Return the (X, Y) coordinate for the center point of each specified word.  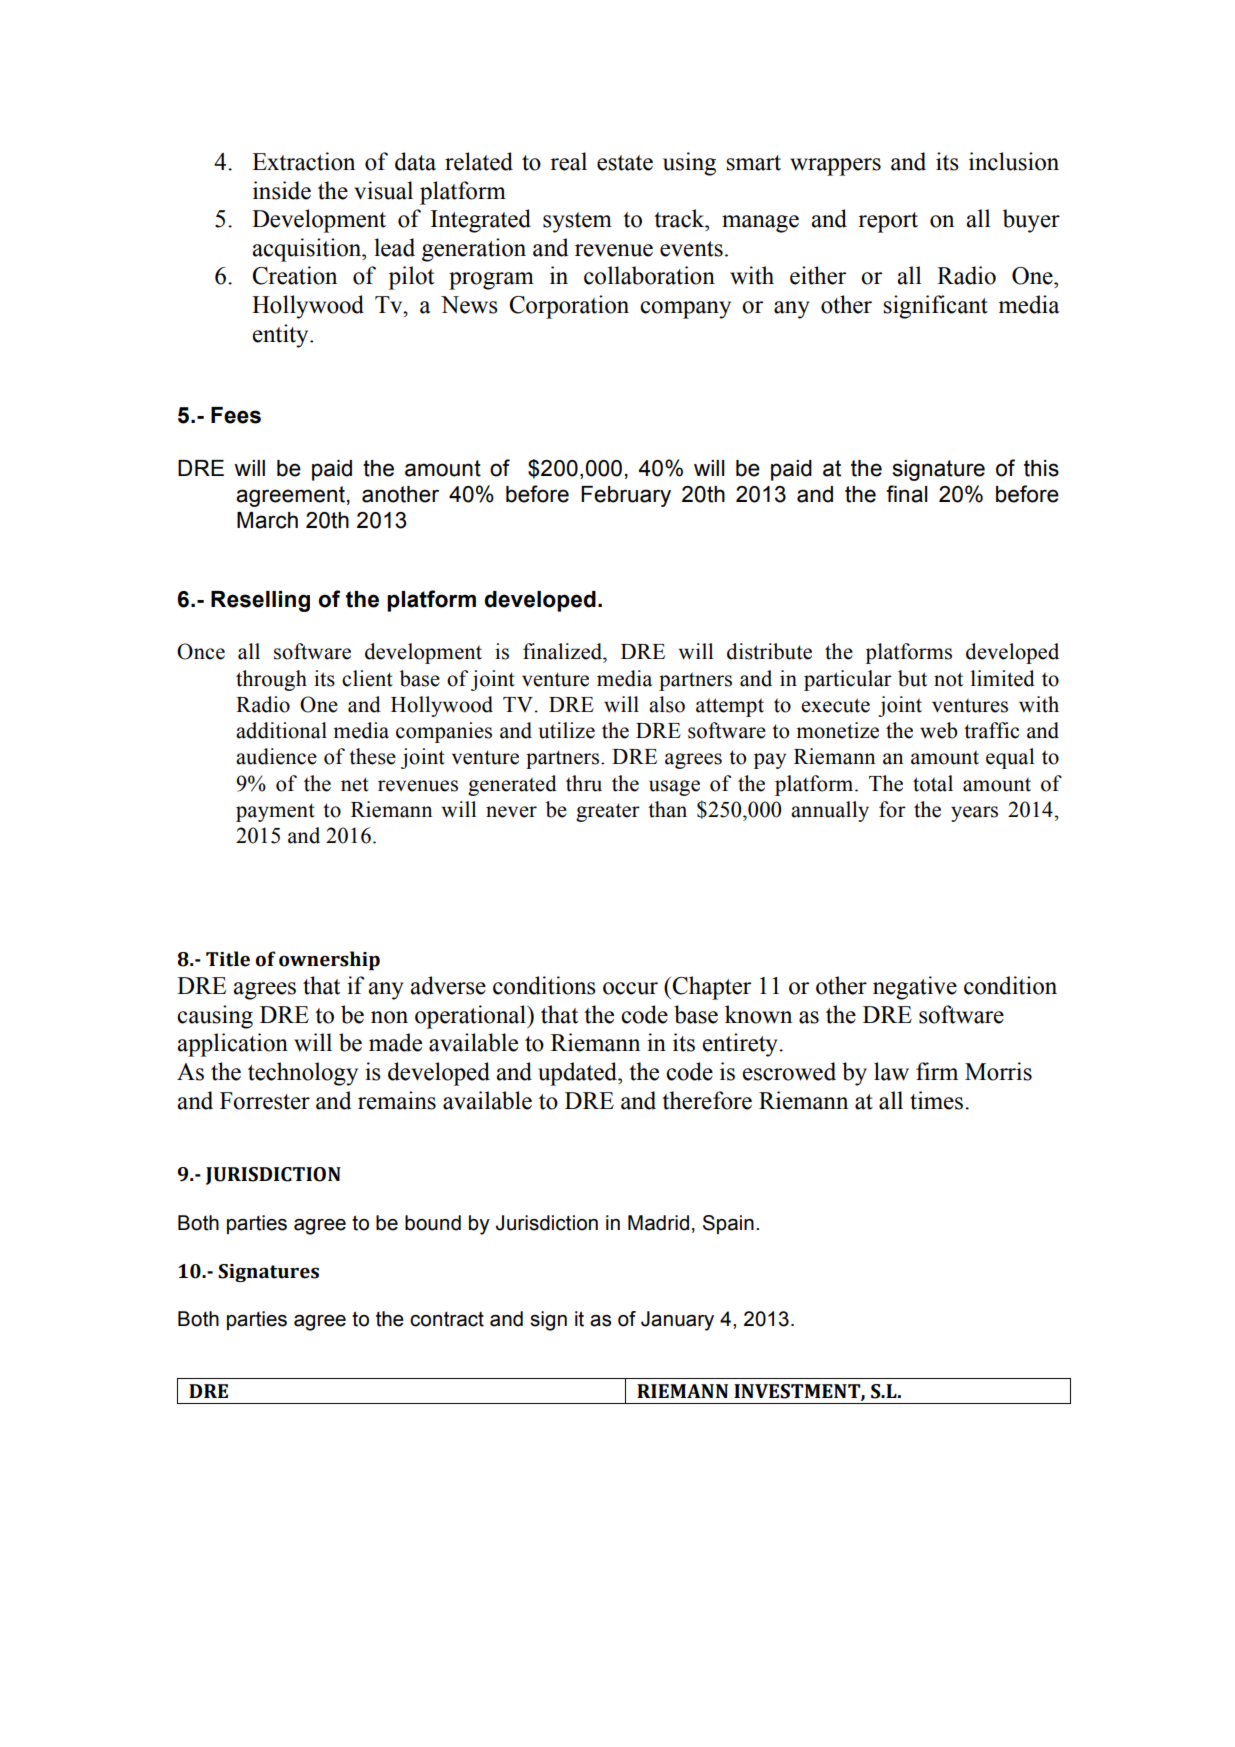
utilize (567, 730)
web (939, 730)
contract (447, 1319)
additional (281, 730)
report (888, 222)
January (677, 1321)
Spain (728, 1224)
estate (625, 163)
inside (282, 190)
